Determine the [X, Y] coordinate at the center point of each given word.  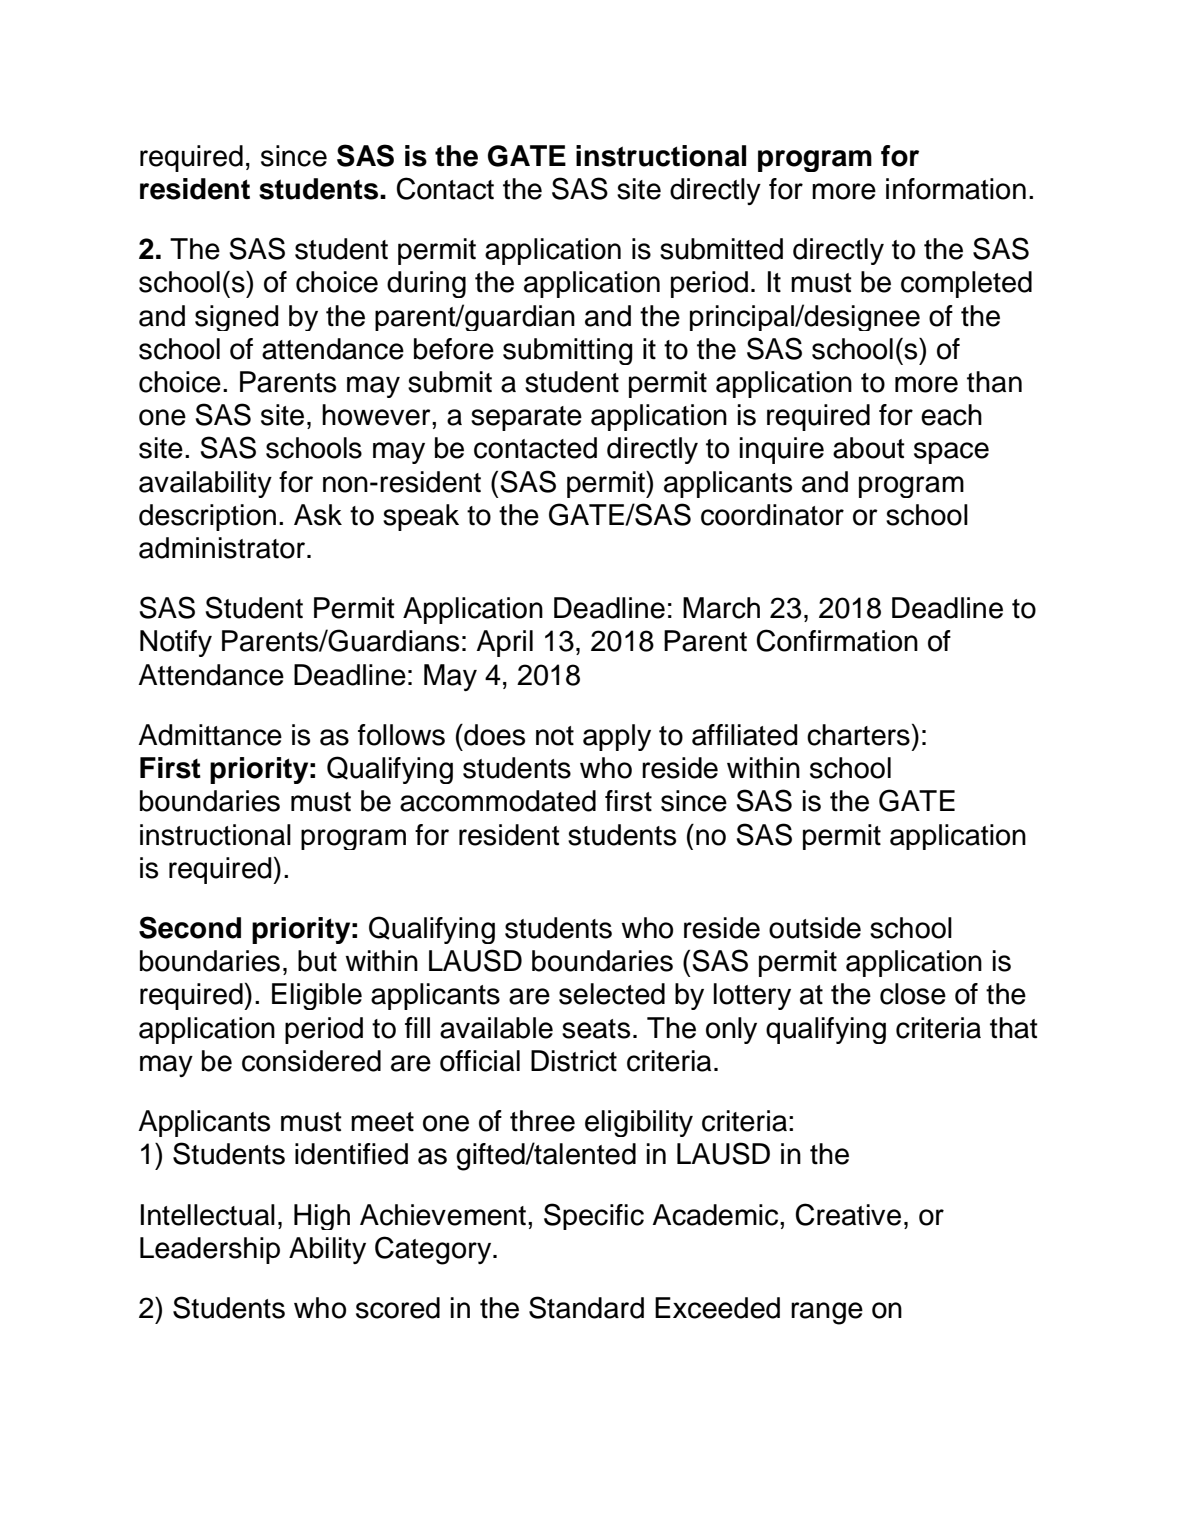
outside [815, 928]
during [426, 284]
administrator [222, 548]
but [317, 961]
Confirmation [837, 640]
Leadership [210, 1250]
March [721, 608]
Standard [586, 1307]
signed [237, 318]
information [956, 189]
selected [612, 994]
